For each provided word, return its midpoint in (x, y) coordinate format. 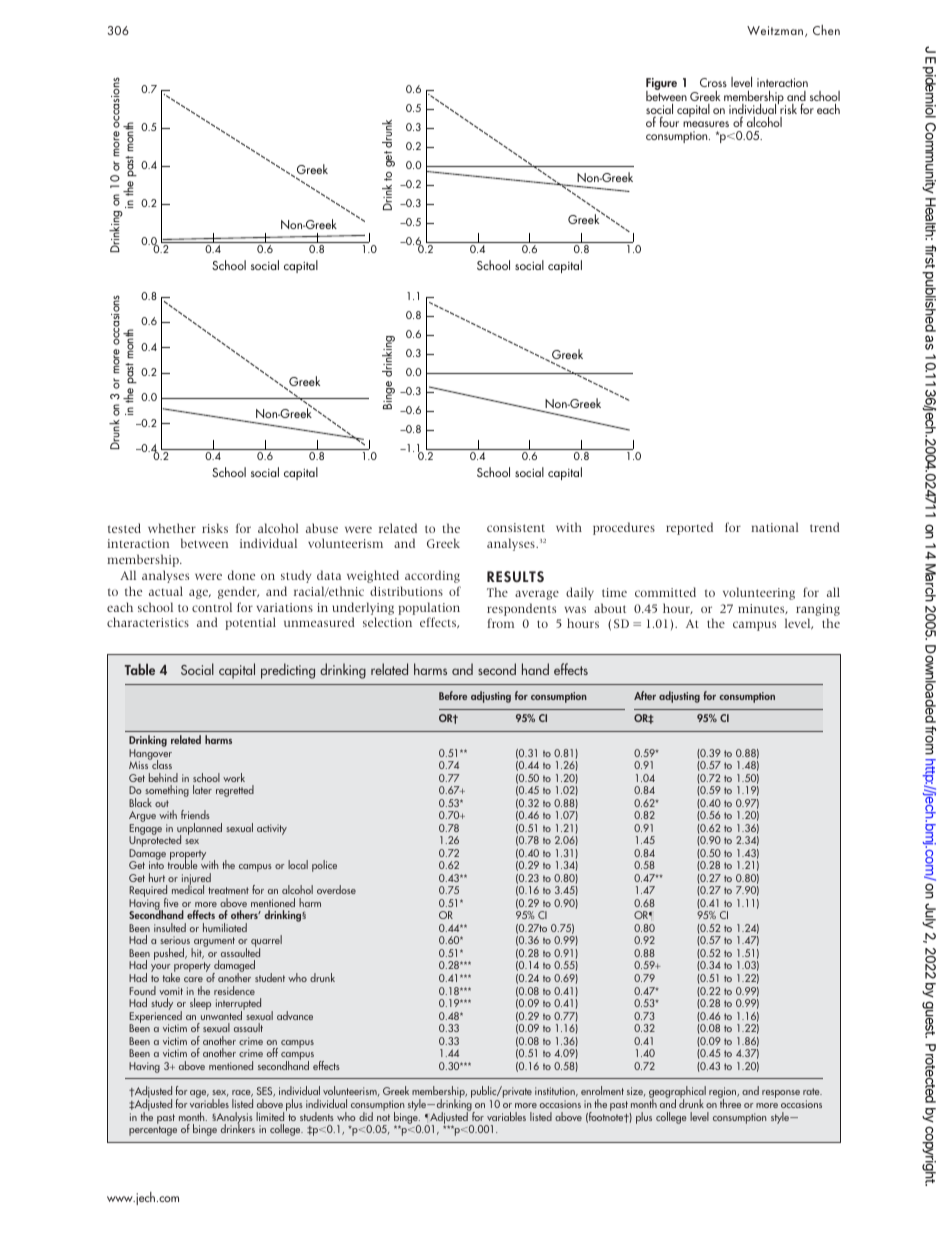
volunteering (759, 593)
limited (271, 1115)
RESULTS (515, 576)
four (669, 121)
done (241, 575)
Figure (661, 85)
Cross (713, 82)
